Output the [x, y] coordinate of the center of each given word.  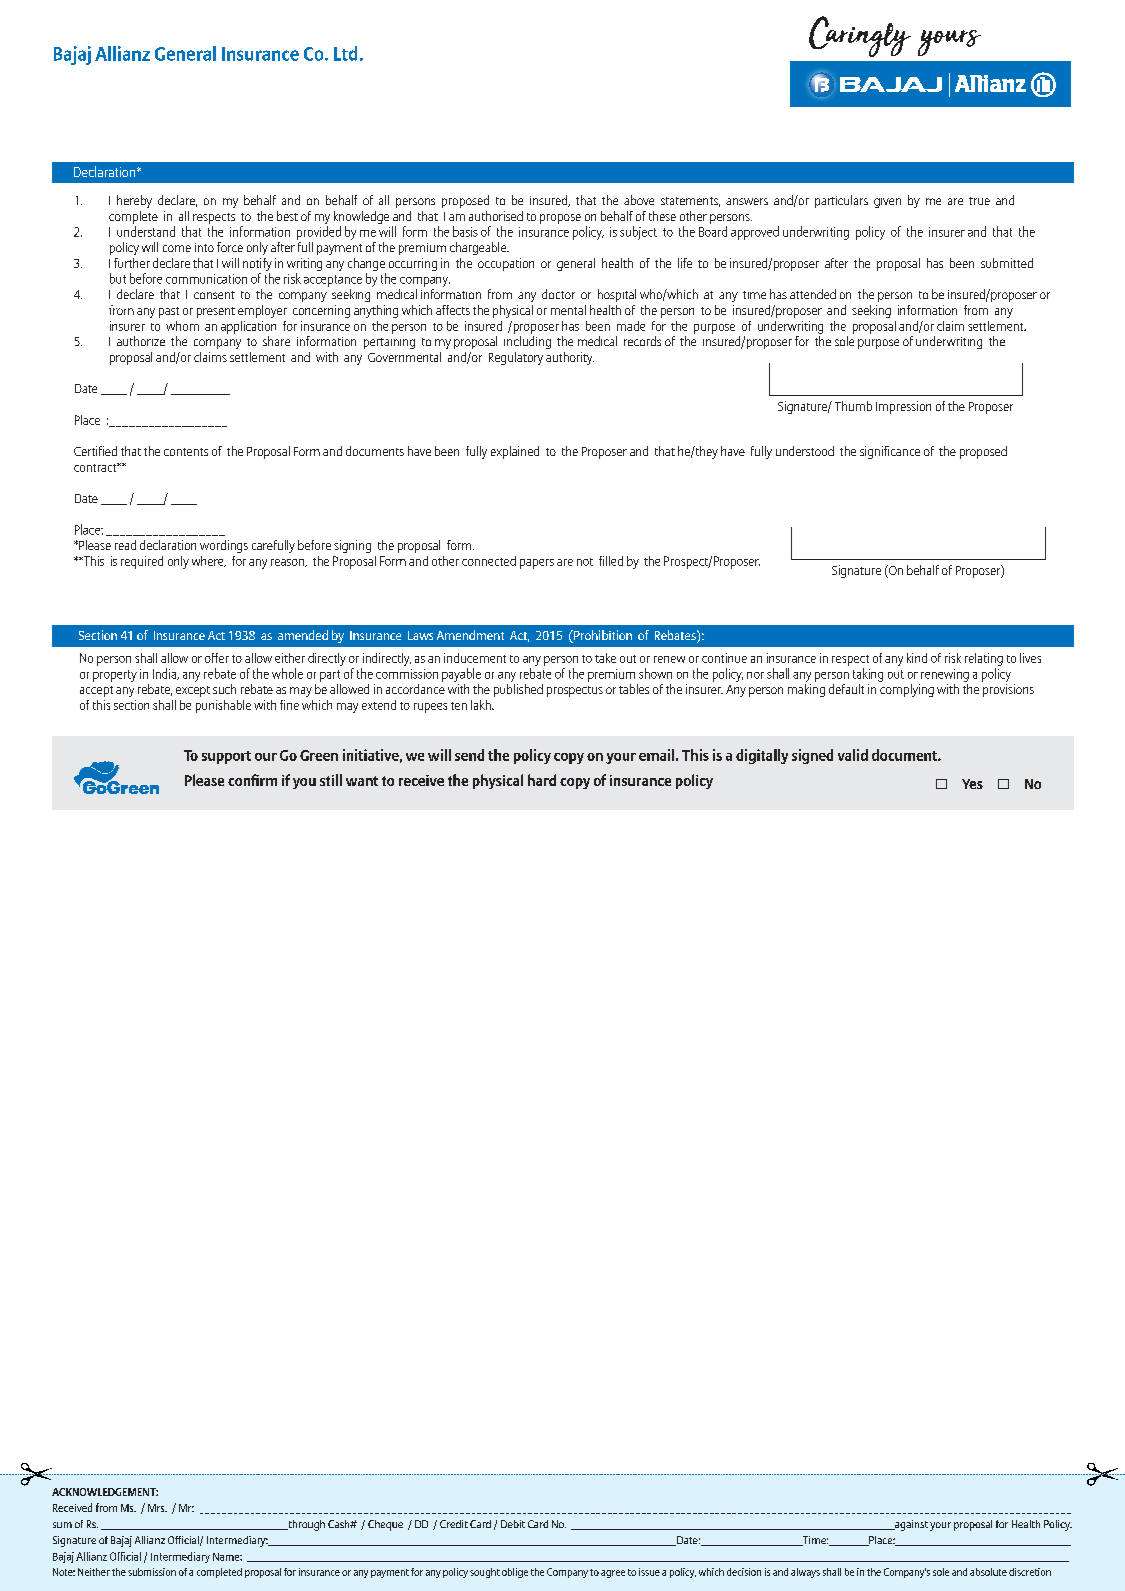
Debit [513, 1524]
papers [537, 564]
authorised [496, 216]
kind [917, 658]
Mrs [157, 1508]
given [887, 203]
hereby [134, 201]
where [209, 561]
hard [542, 780]
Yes [972, 784]
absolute [988, 1572]
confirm [252, 780]
